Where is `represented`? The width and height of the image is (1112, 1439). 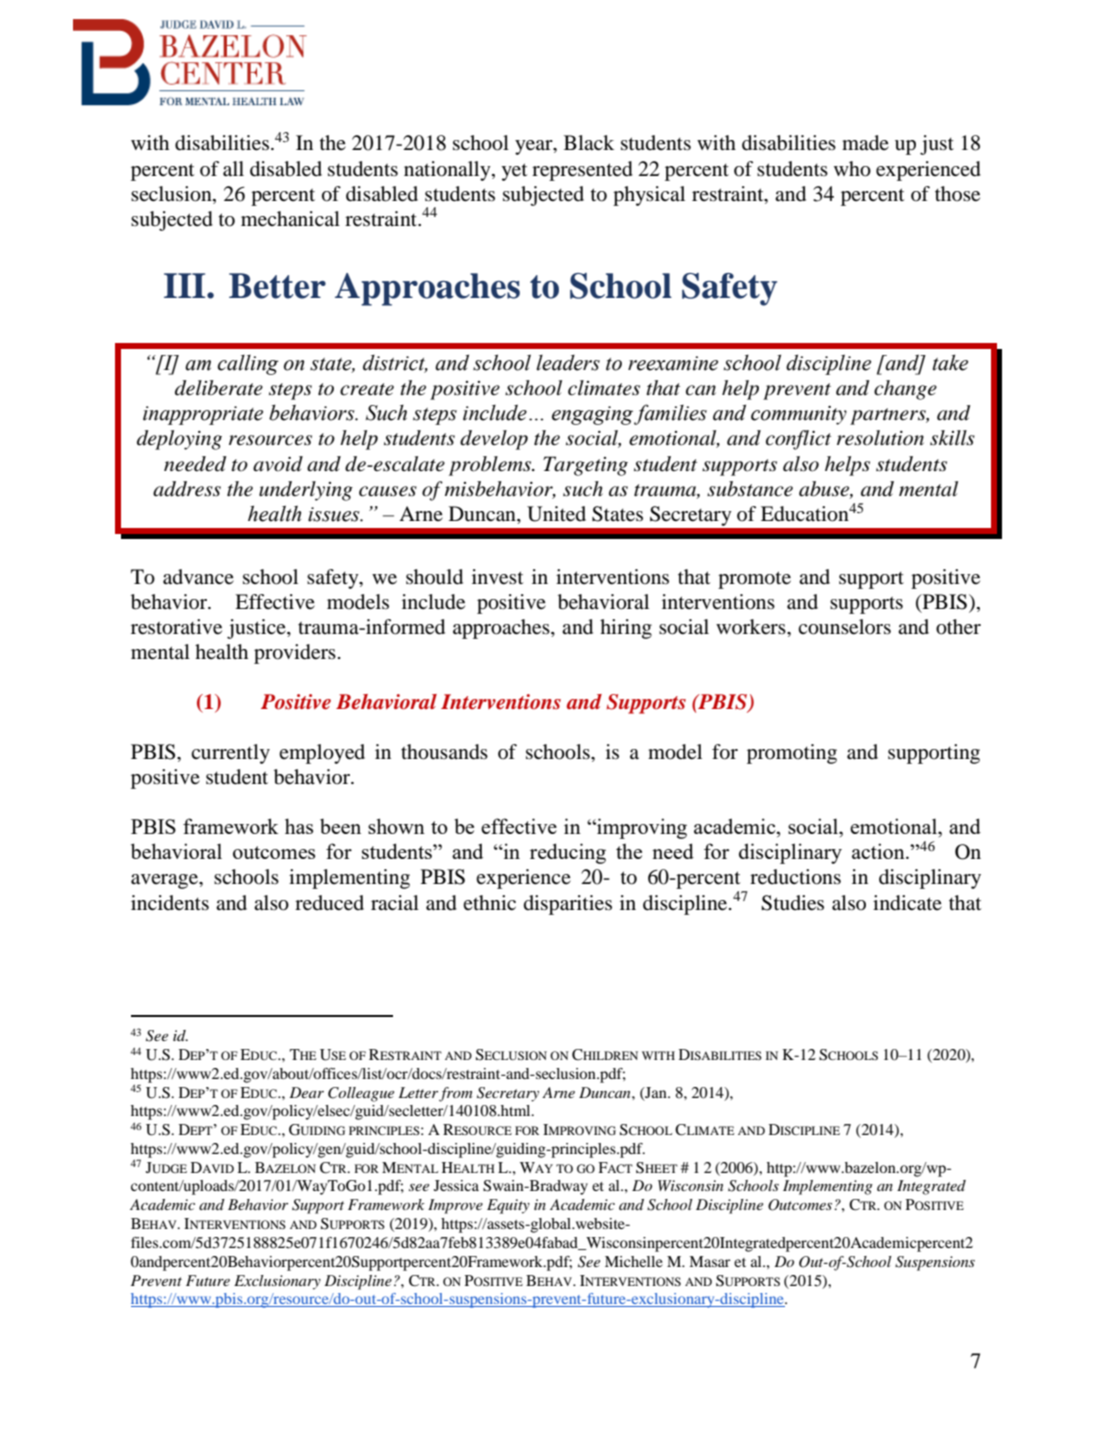
represented is located at coordinates (582, 171).
